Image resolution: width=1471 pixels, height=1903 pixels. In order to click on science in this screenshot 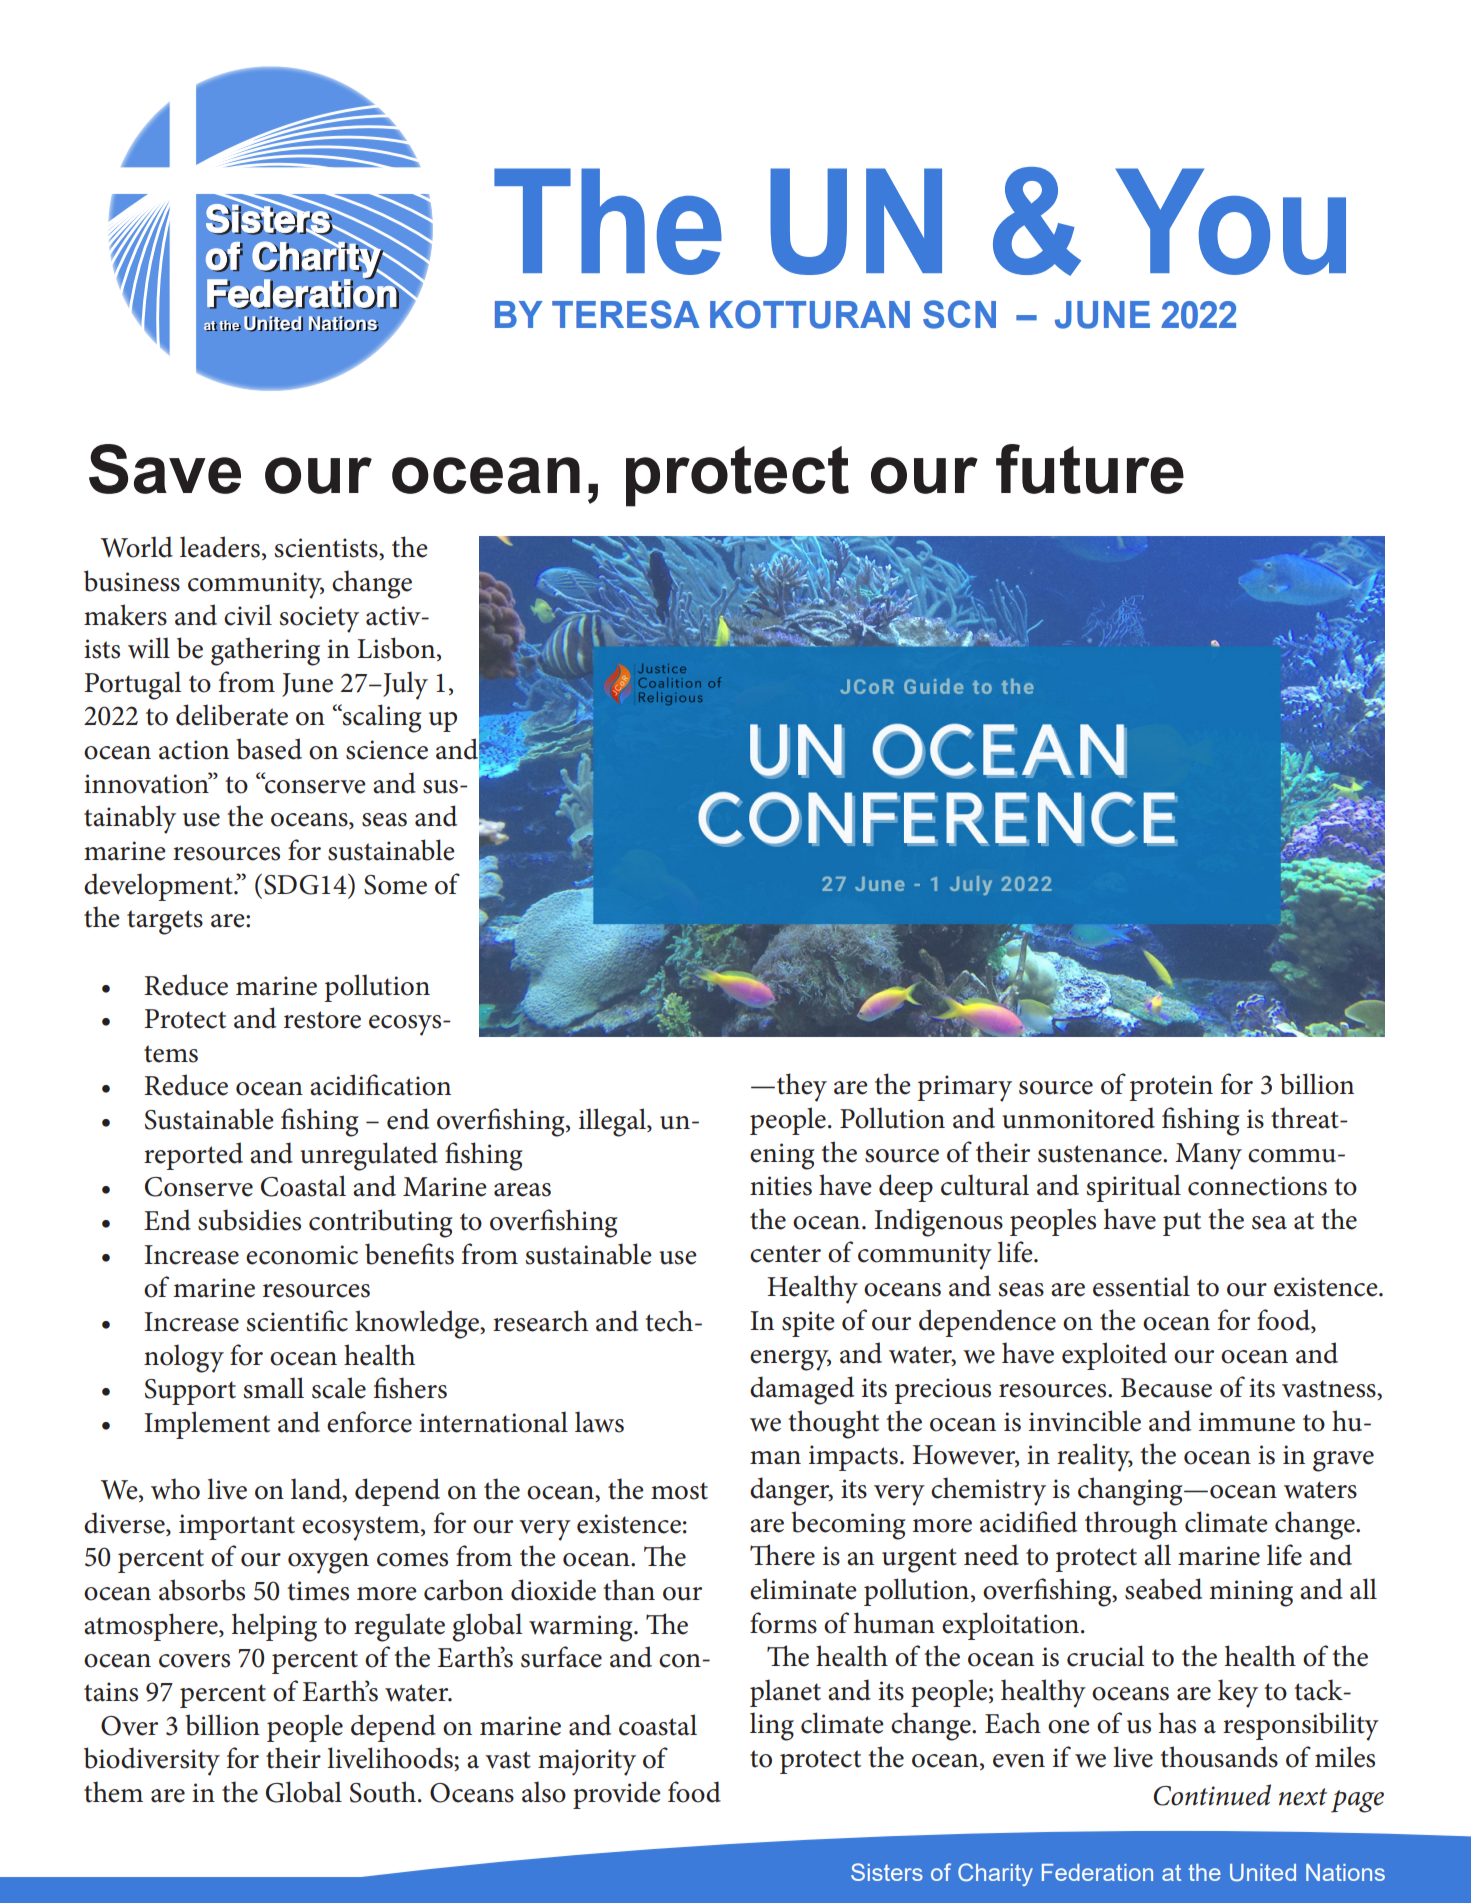, I will do `click(387, 750)`.
